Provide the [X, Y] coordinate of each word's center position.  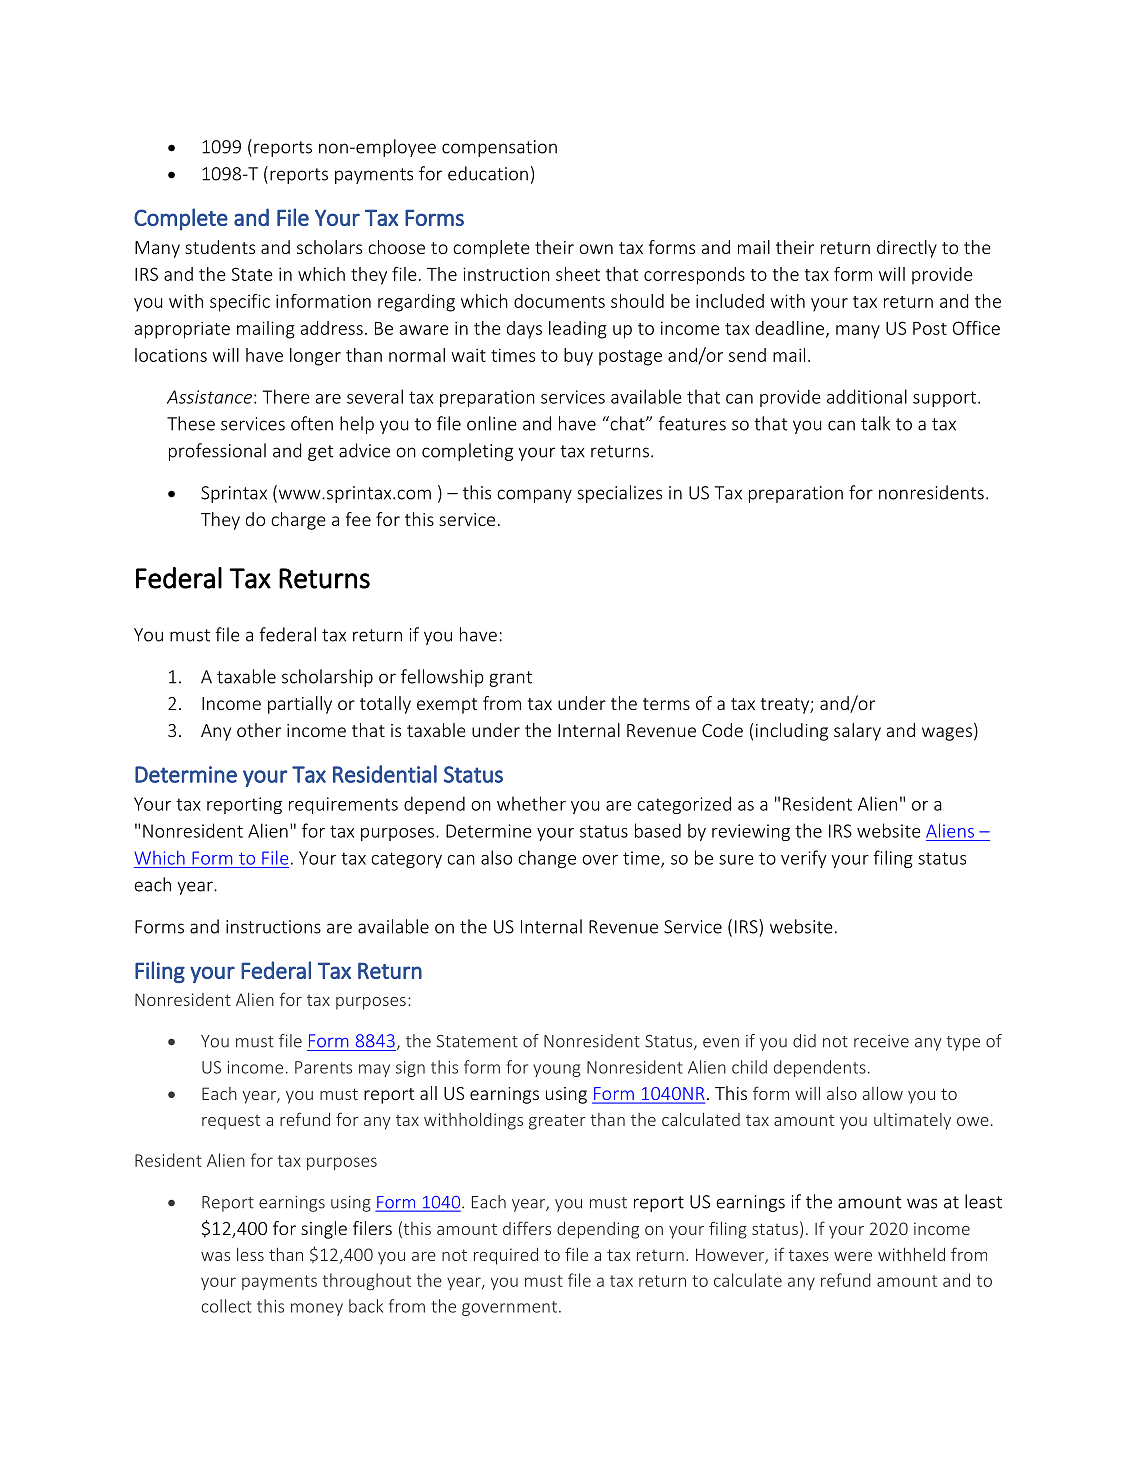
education [488, 173]
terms [666, 704]
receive [881, 1041]
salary [857, 732]
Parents [323, 1067]
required [506, 1256]
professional [217, 452]
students [220, 247]
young [557, 1070]
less [250, 1254]
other [259, 730]
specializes [619, 494]
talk [875, 423]
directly [907, 249]
